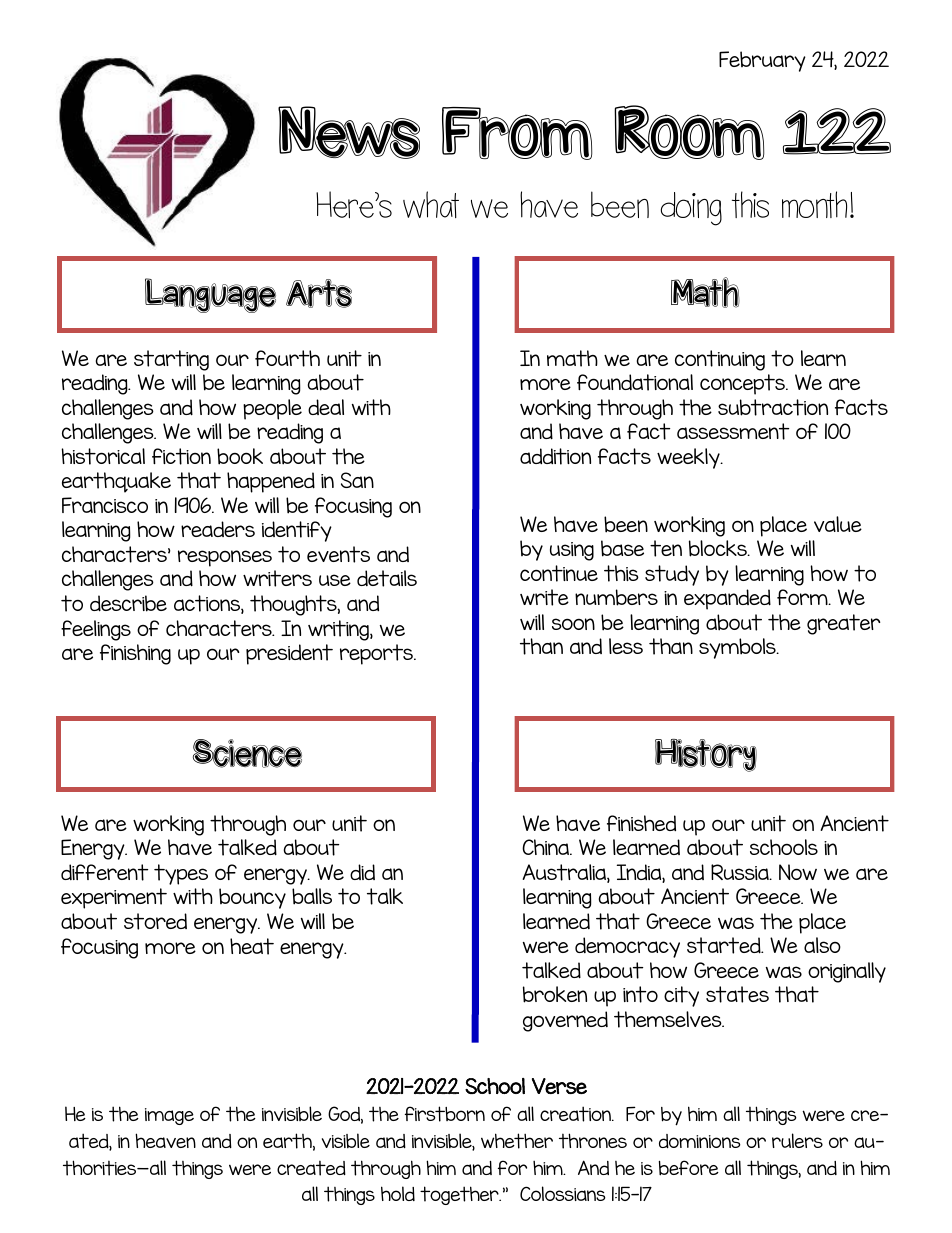 The width and height of the screenshot is (952, 1233). What do you see at coordinates (165, 1140) in the screenshot?
I see `heaven` at bounding box center [165, 1140].
